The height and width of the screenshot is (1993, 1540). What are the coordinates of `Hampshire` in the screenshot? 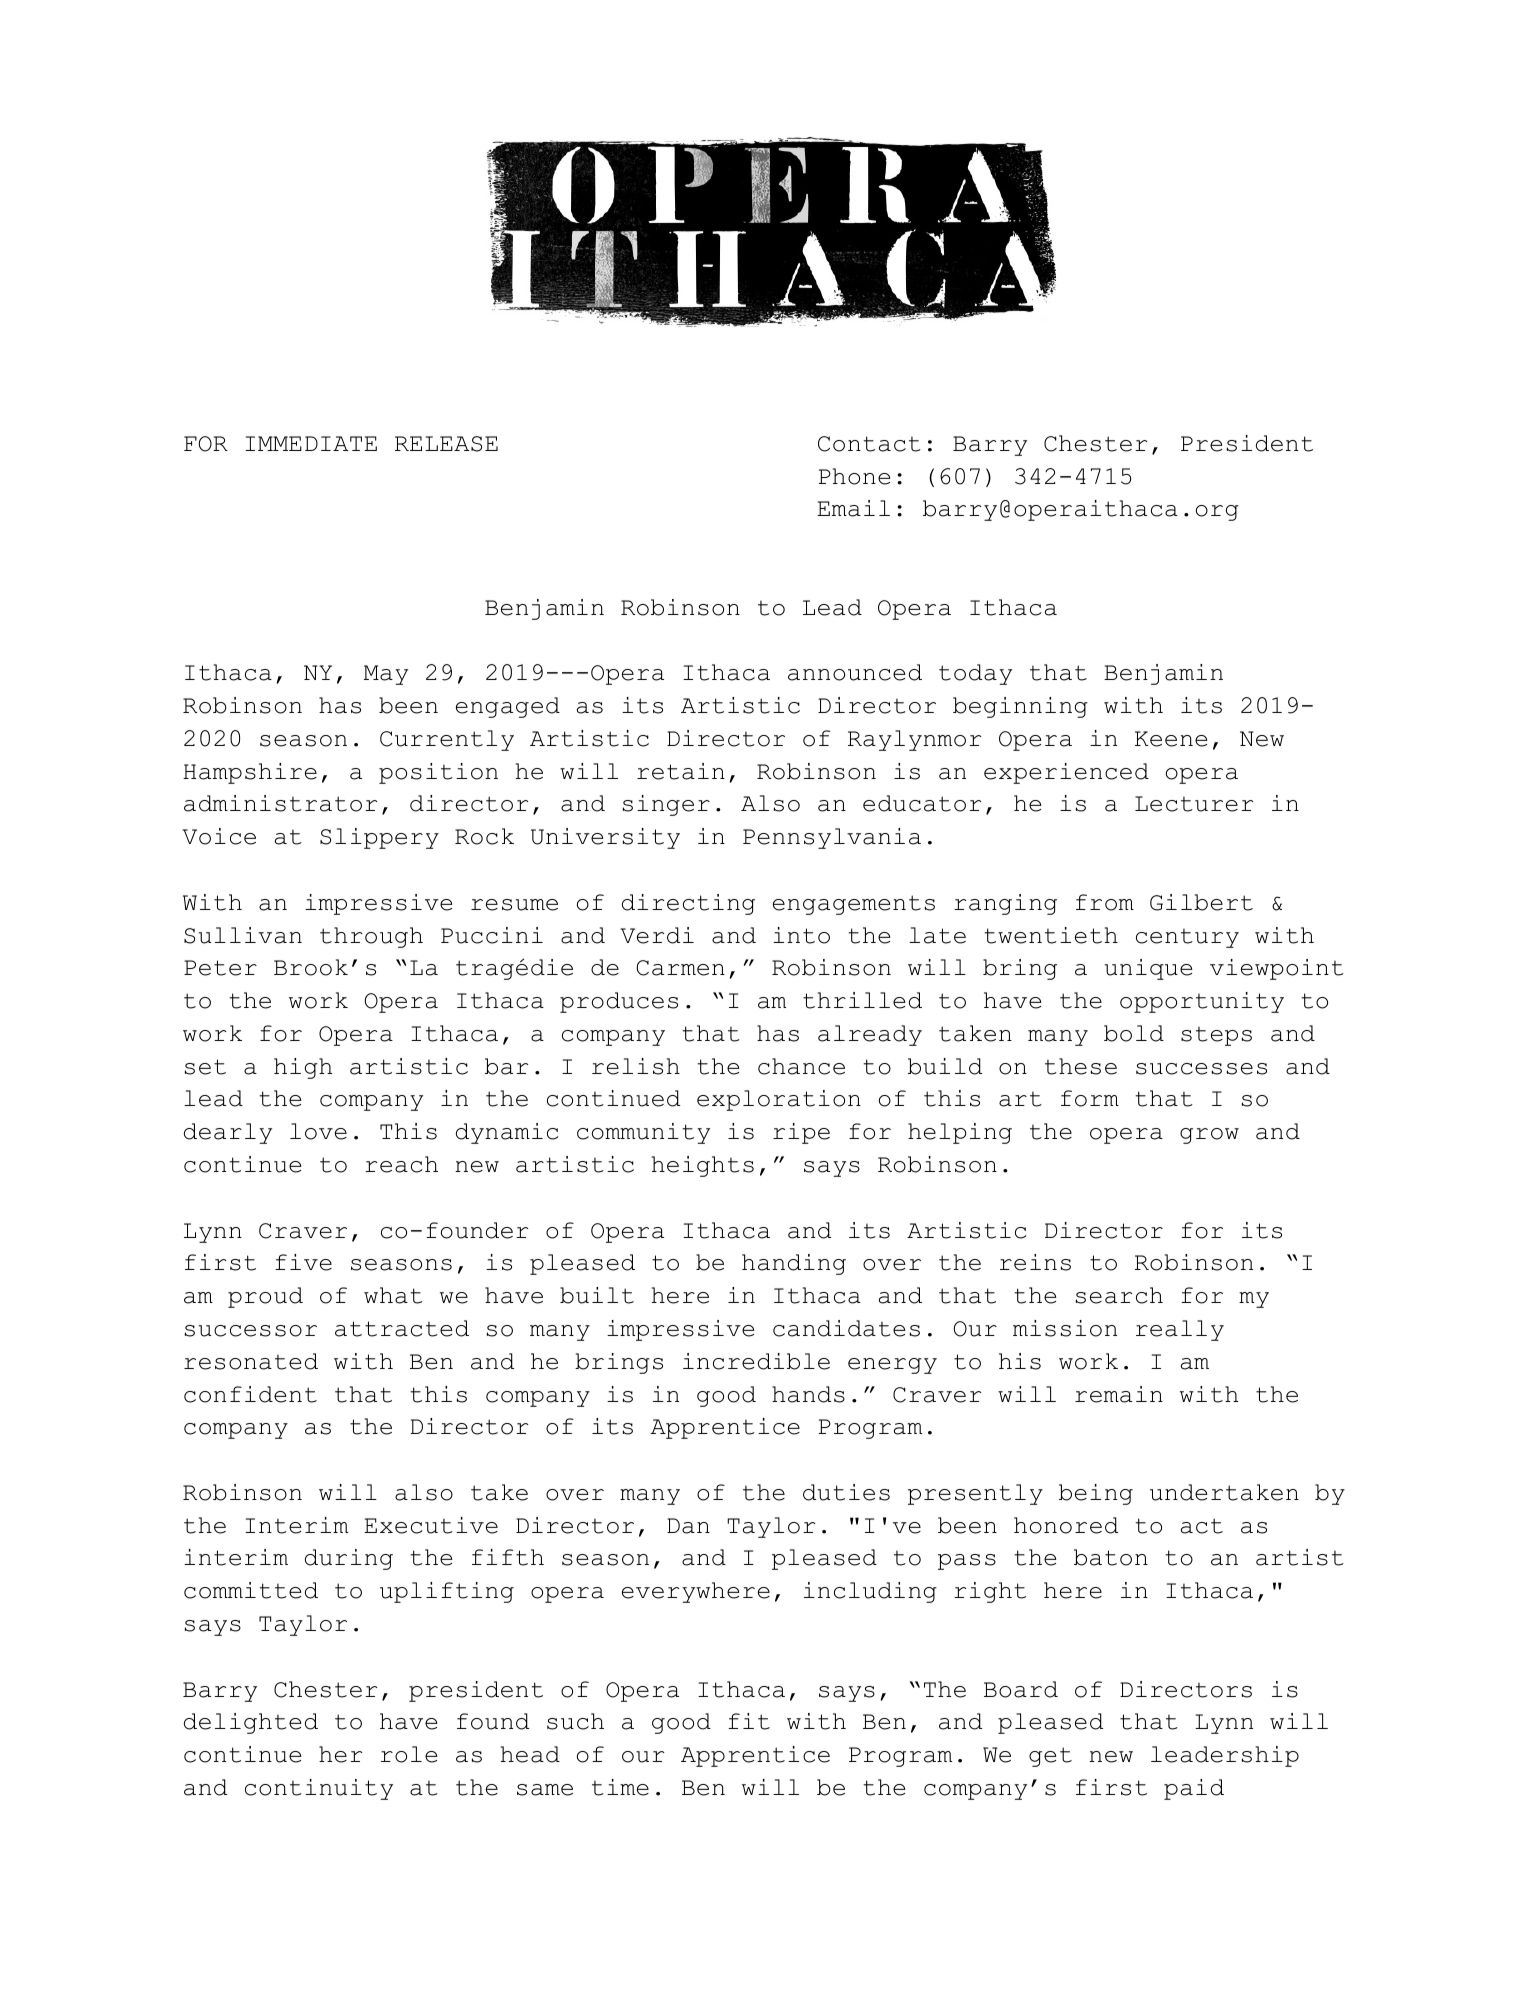 It's located at (250, 773).
